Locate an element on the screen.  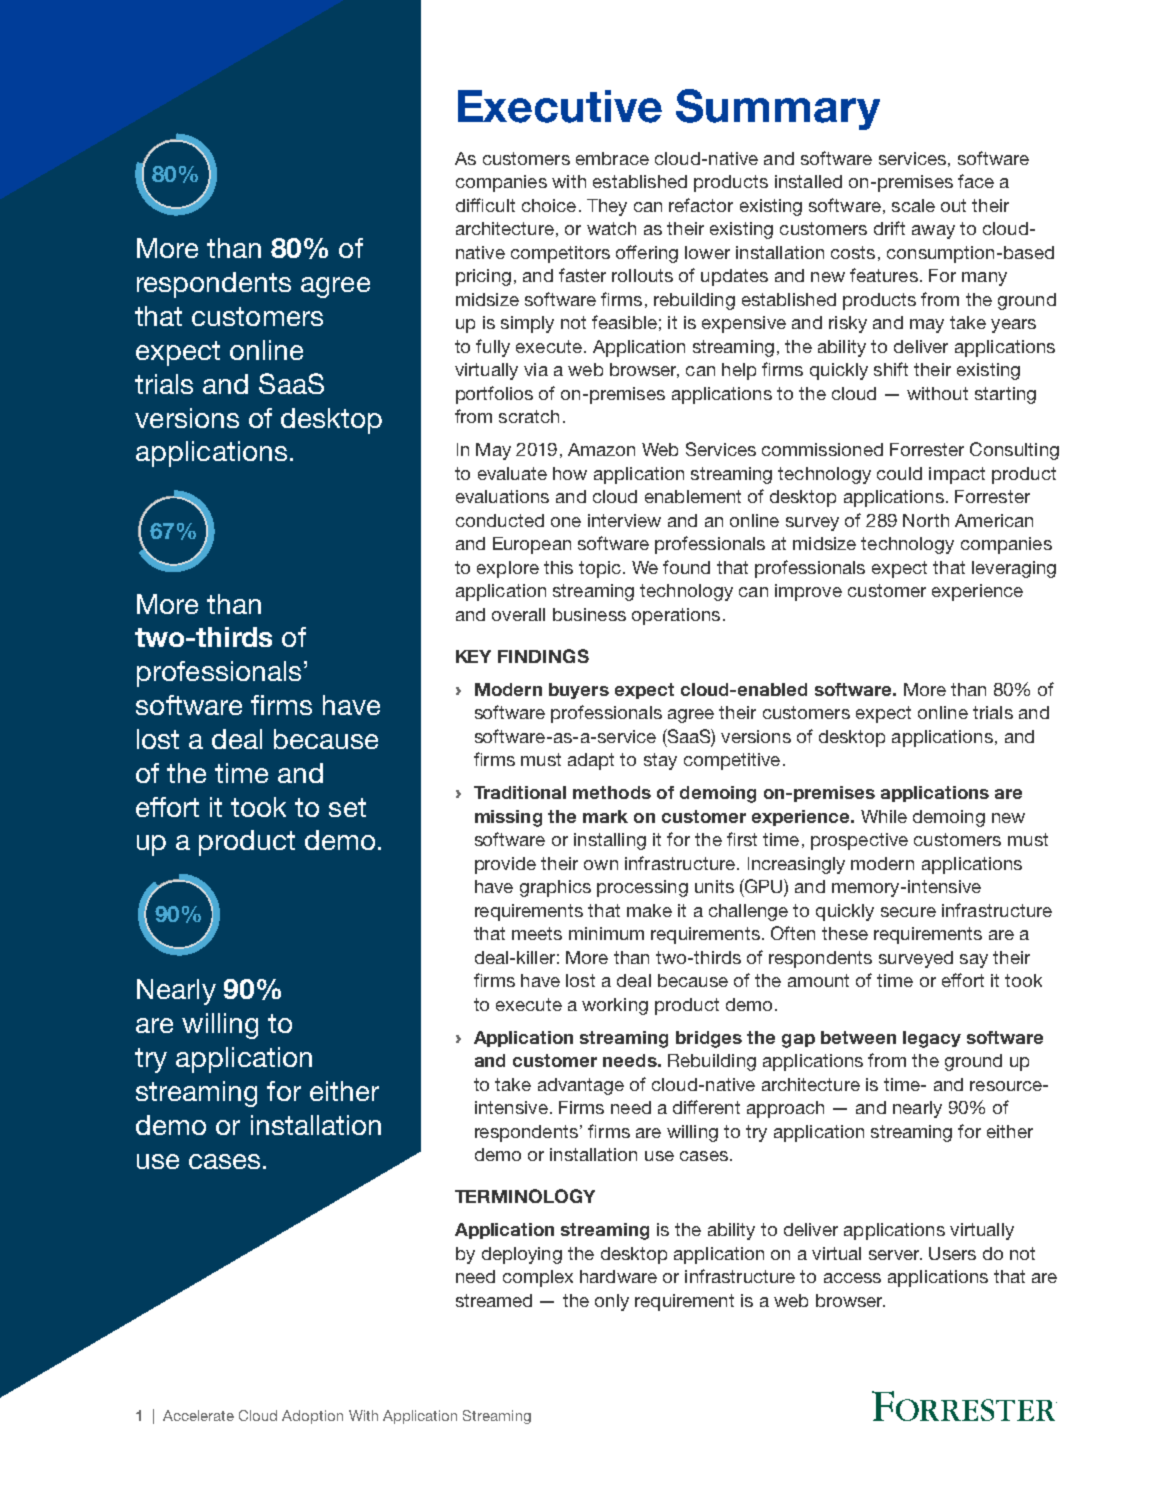
embrace is located at coordinates (612, 158).
